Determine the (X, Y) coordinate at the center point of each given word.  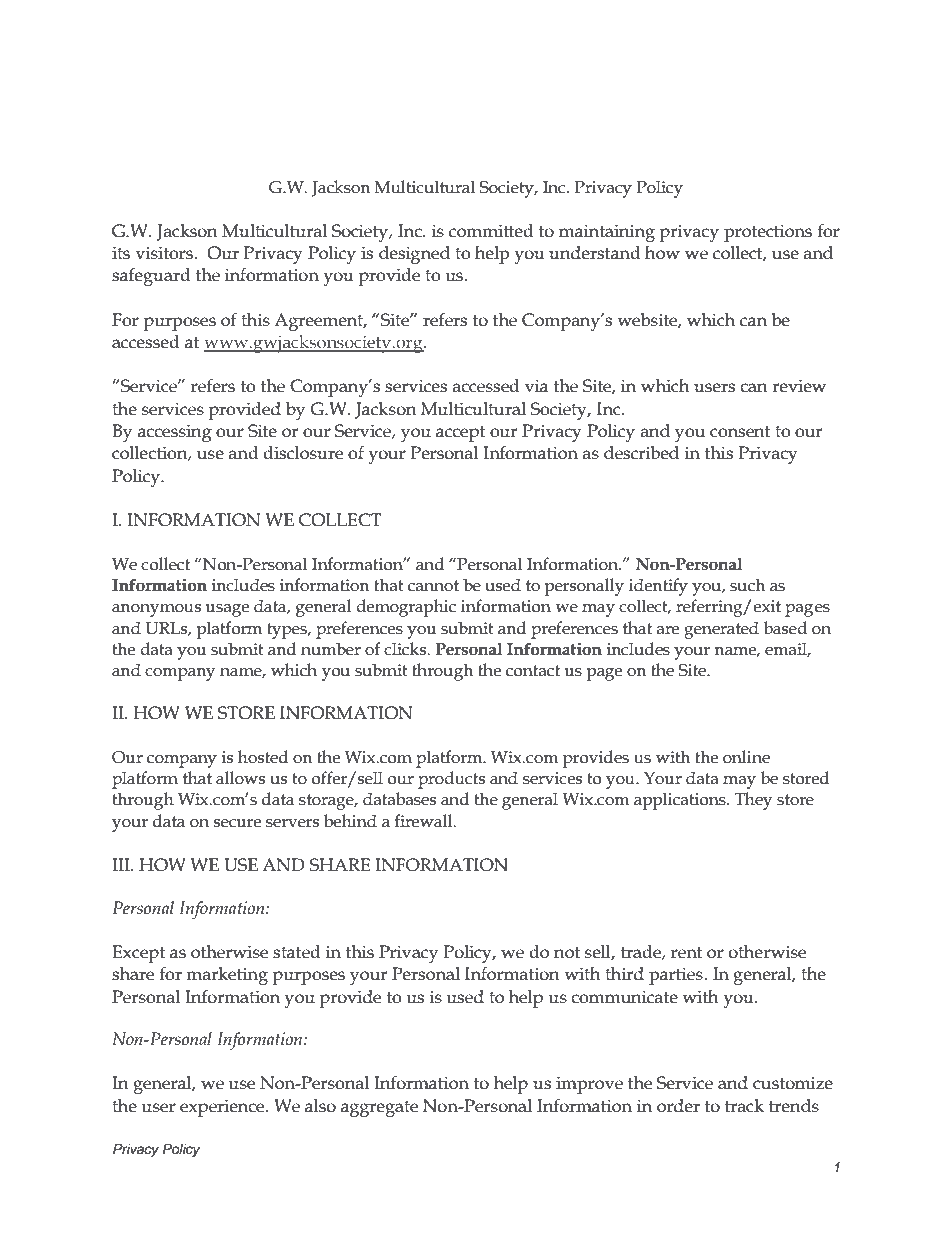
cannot (433, 586)
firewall (424, 821)
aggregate (379, 1109)
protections (768, 233)
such (747, 585)
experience (223, 1108)
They (753, 801)
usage (227, 610)
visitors (164, 253)
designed (414, 255)
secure (237, 823)
